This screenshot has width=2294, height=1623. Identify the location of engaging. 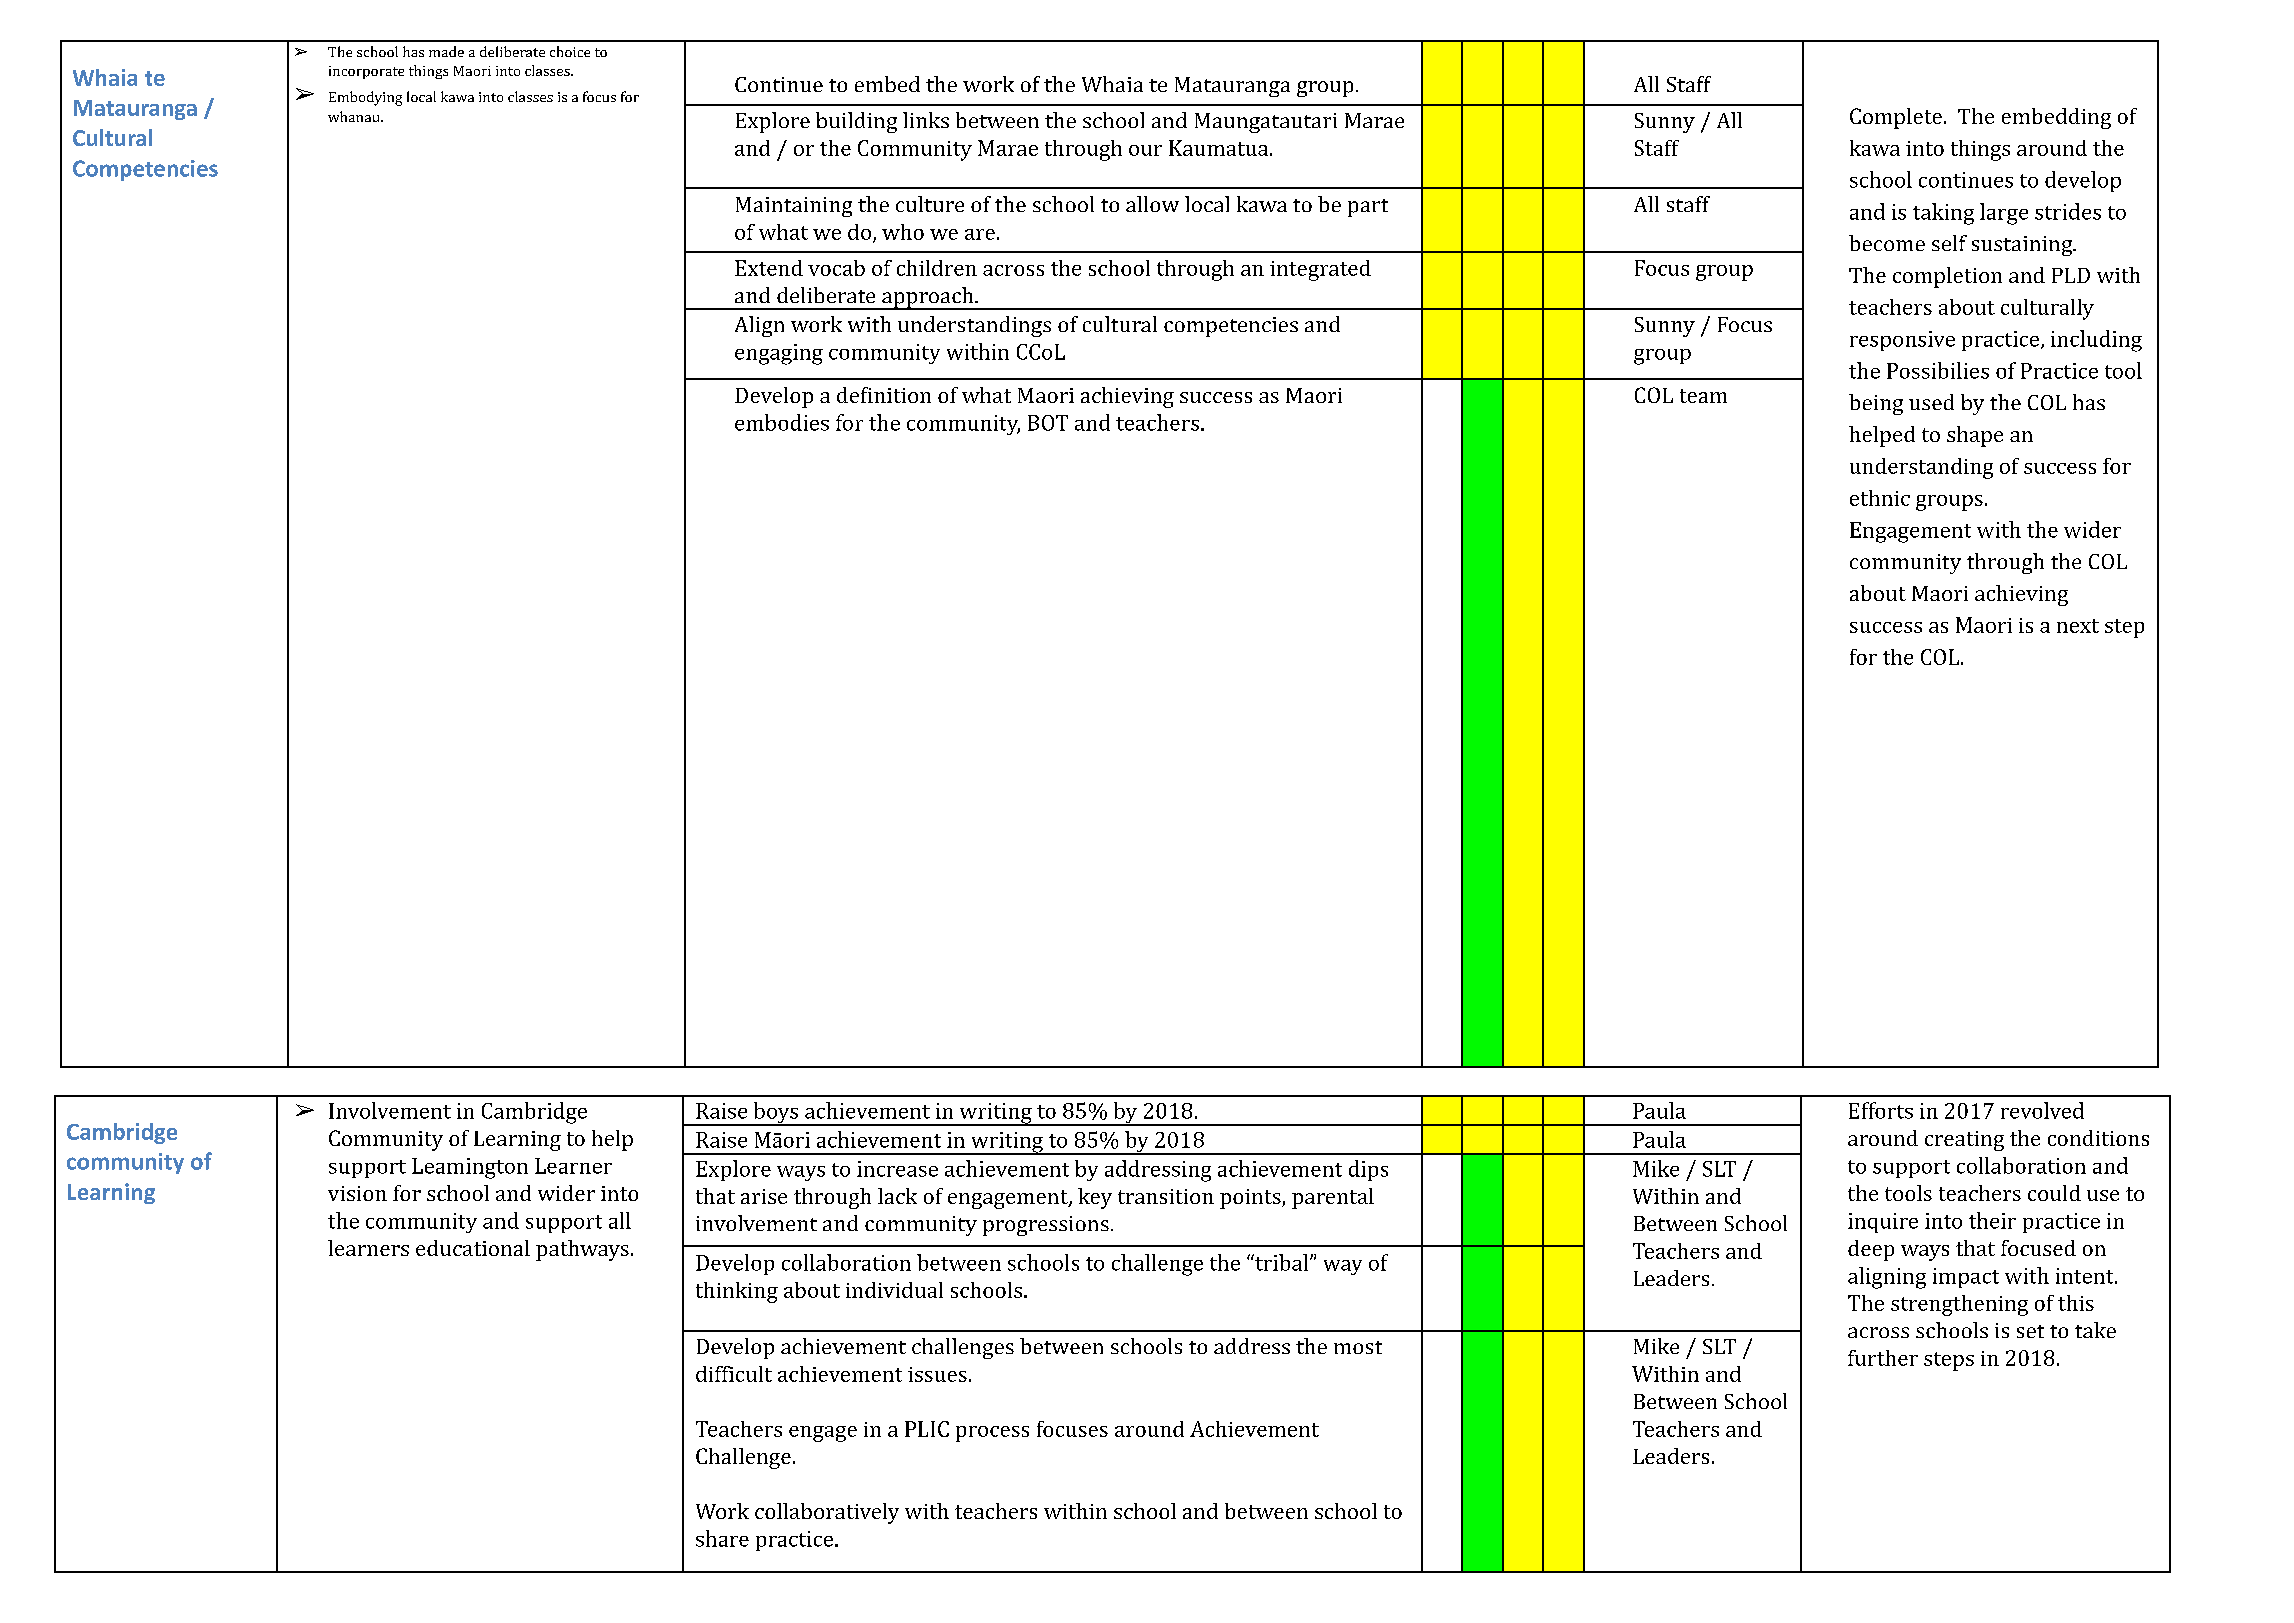
(779, 354).
